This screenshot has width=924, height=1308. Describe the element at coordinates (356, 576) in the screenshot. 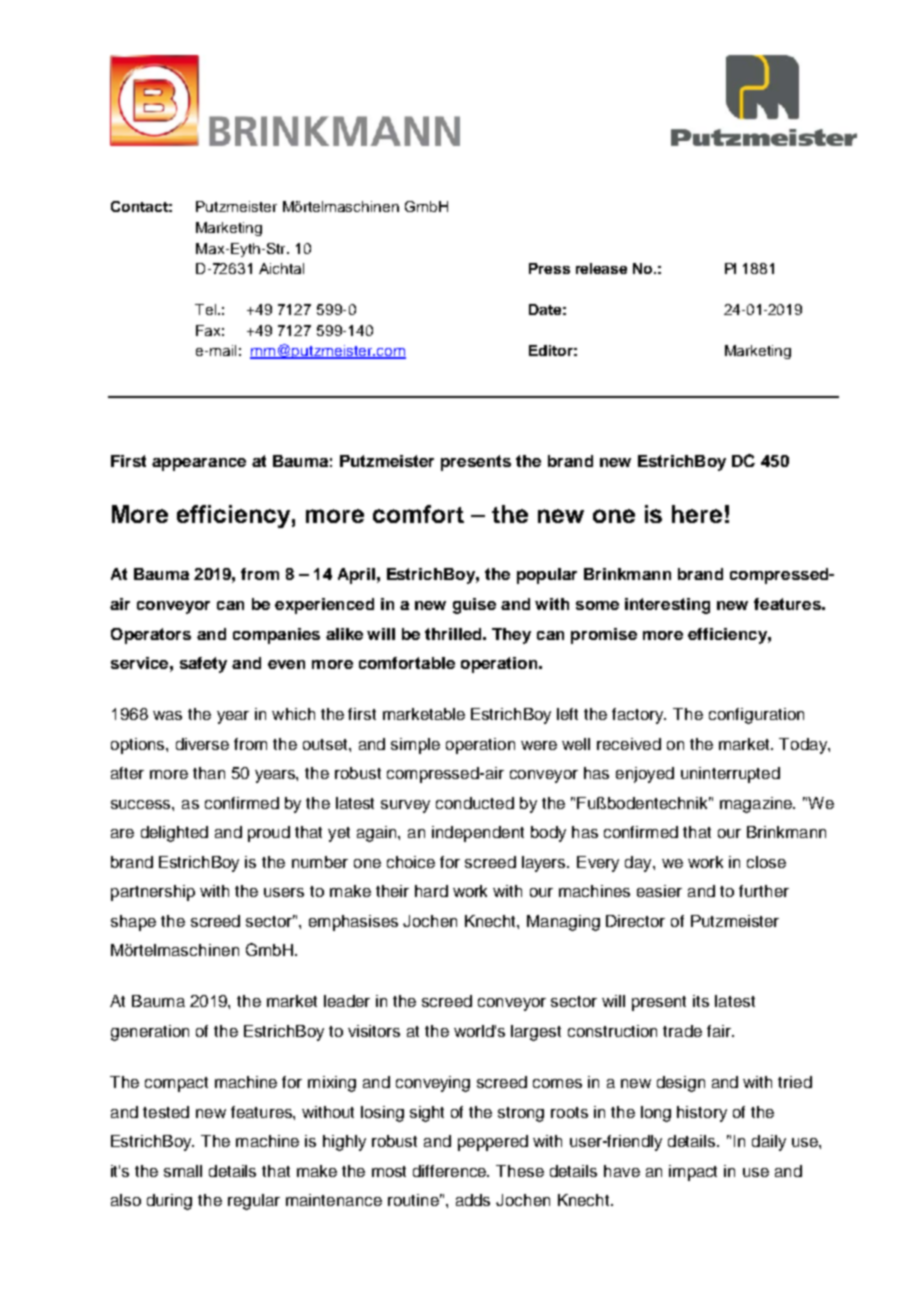

I see `April` at that location.
